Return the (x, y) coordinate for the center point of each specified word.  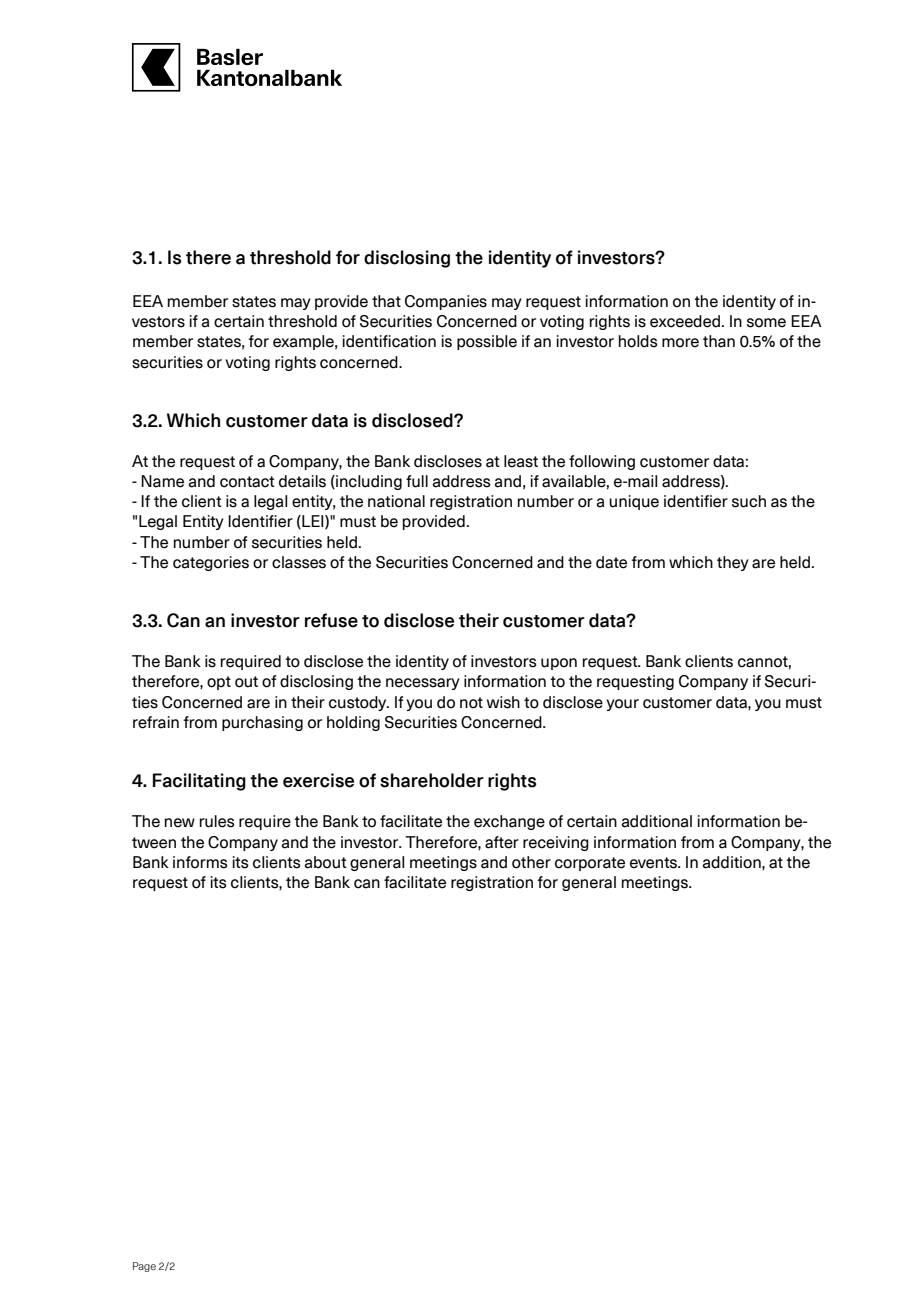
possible (487, 342)
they (733, 563)
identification (389, 341)
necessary (423, 684)
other (531, 862)
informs (200, 862)
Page (144, 1267)
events (655, 863)
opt (219, 683)
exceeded (685, 321)
